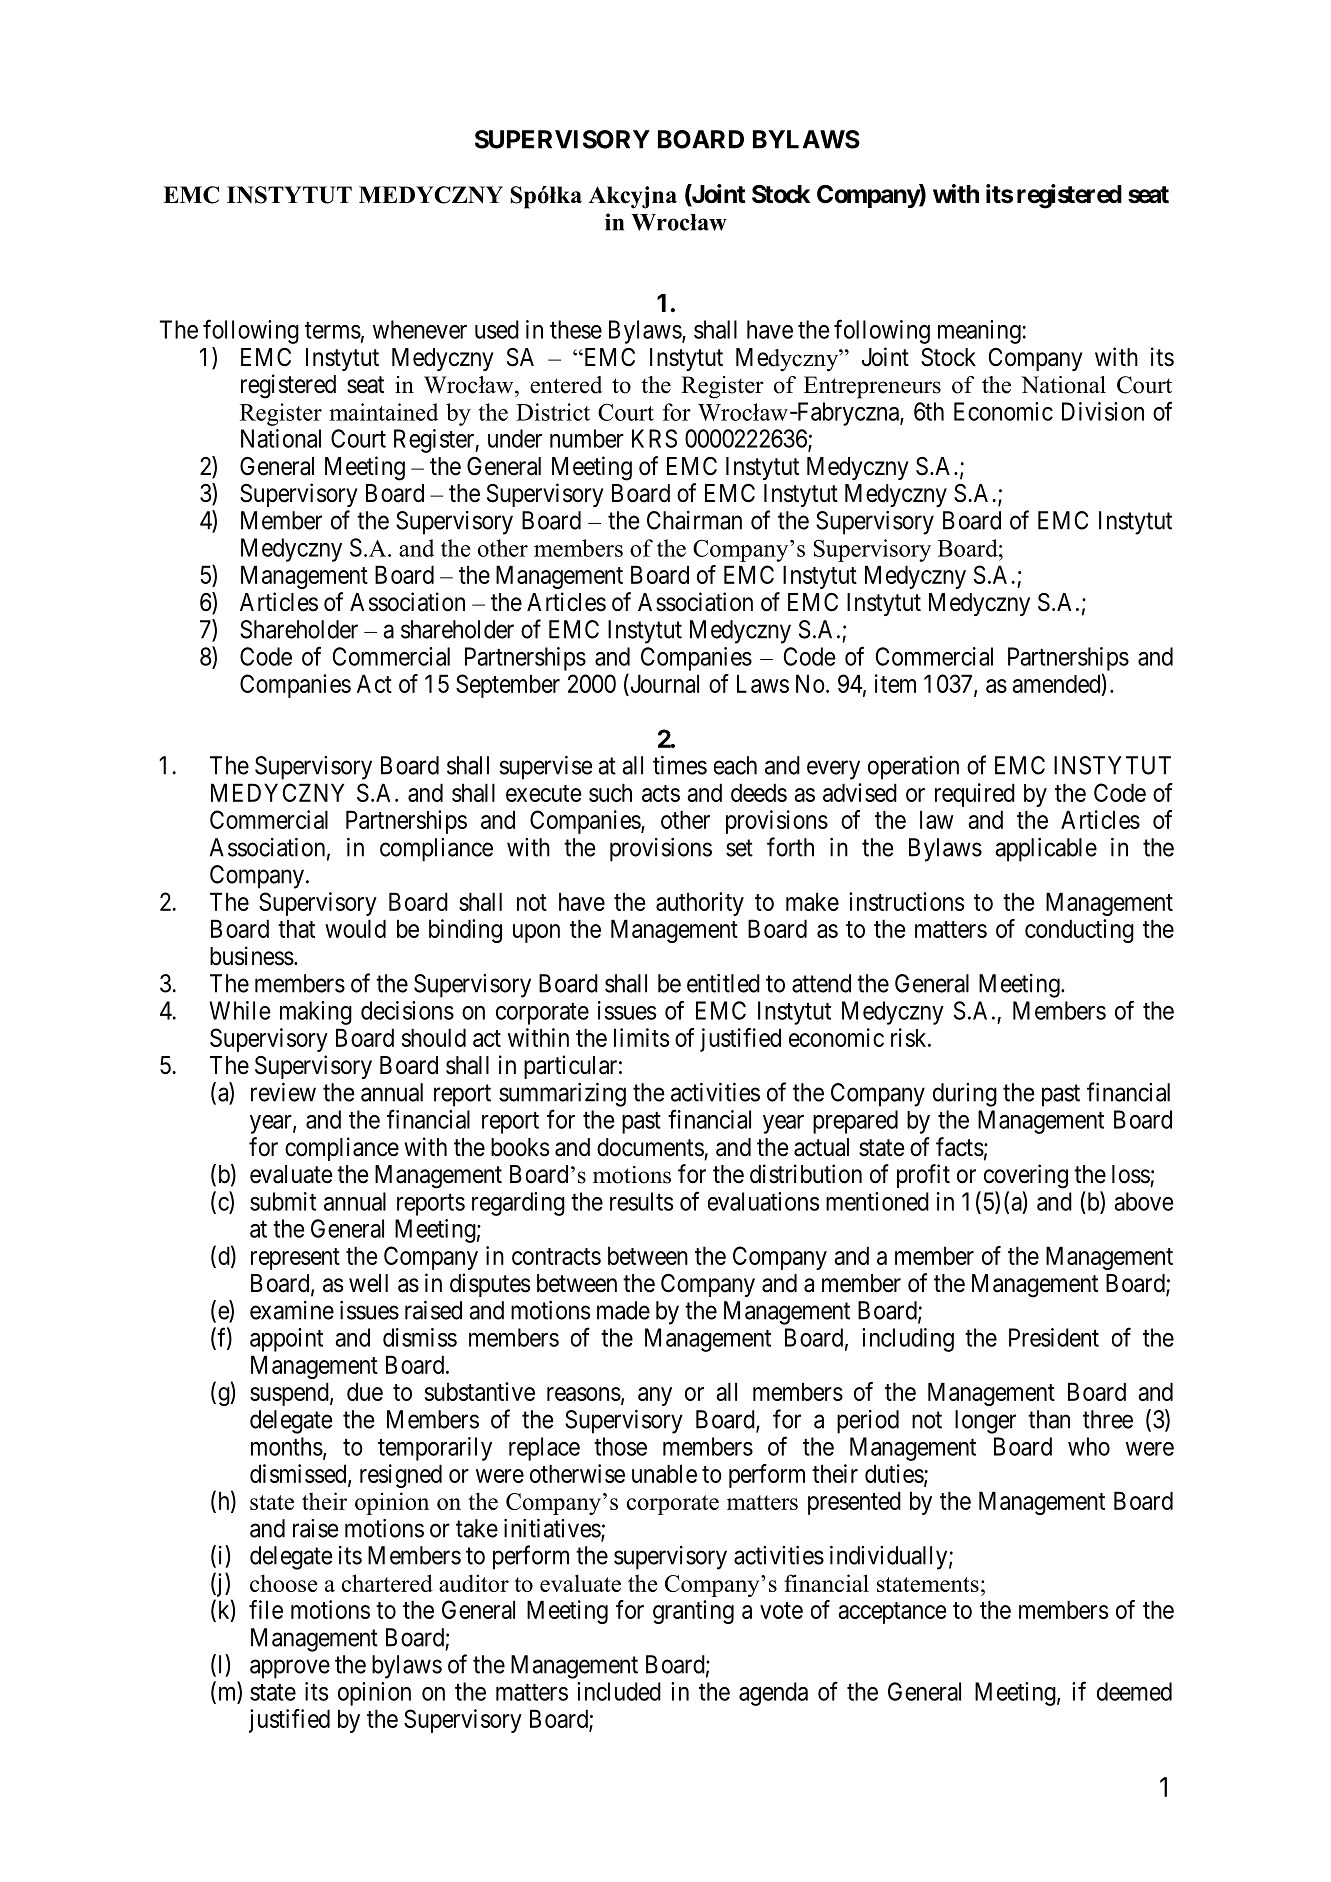 This page has width=1331, height=1882. Describe the element at coordinates (1079, 931) in the page. I see `conducting` at that location.
